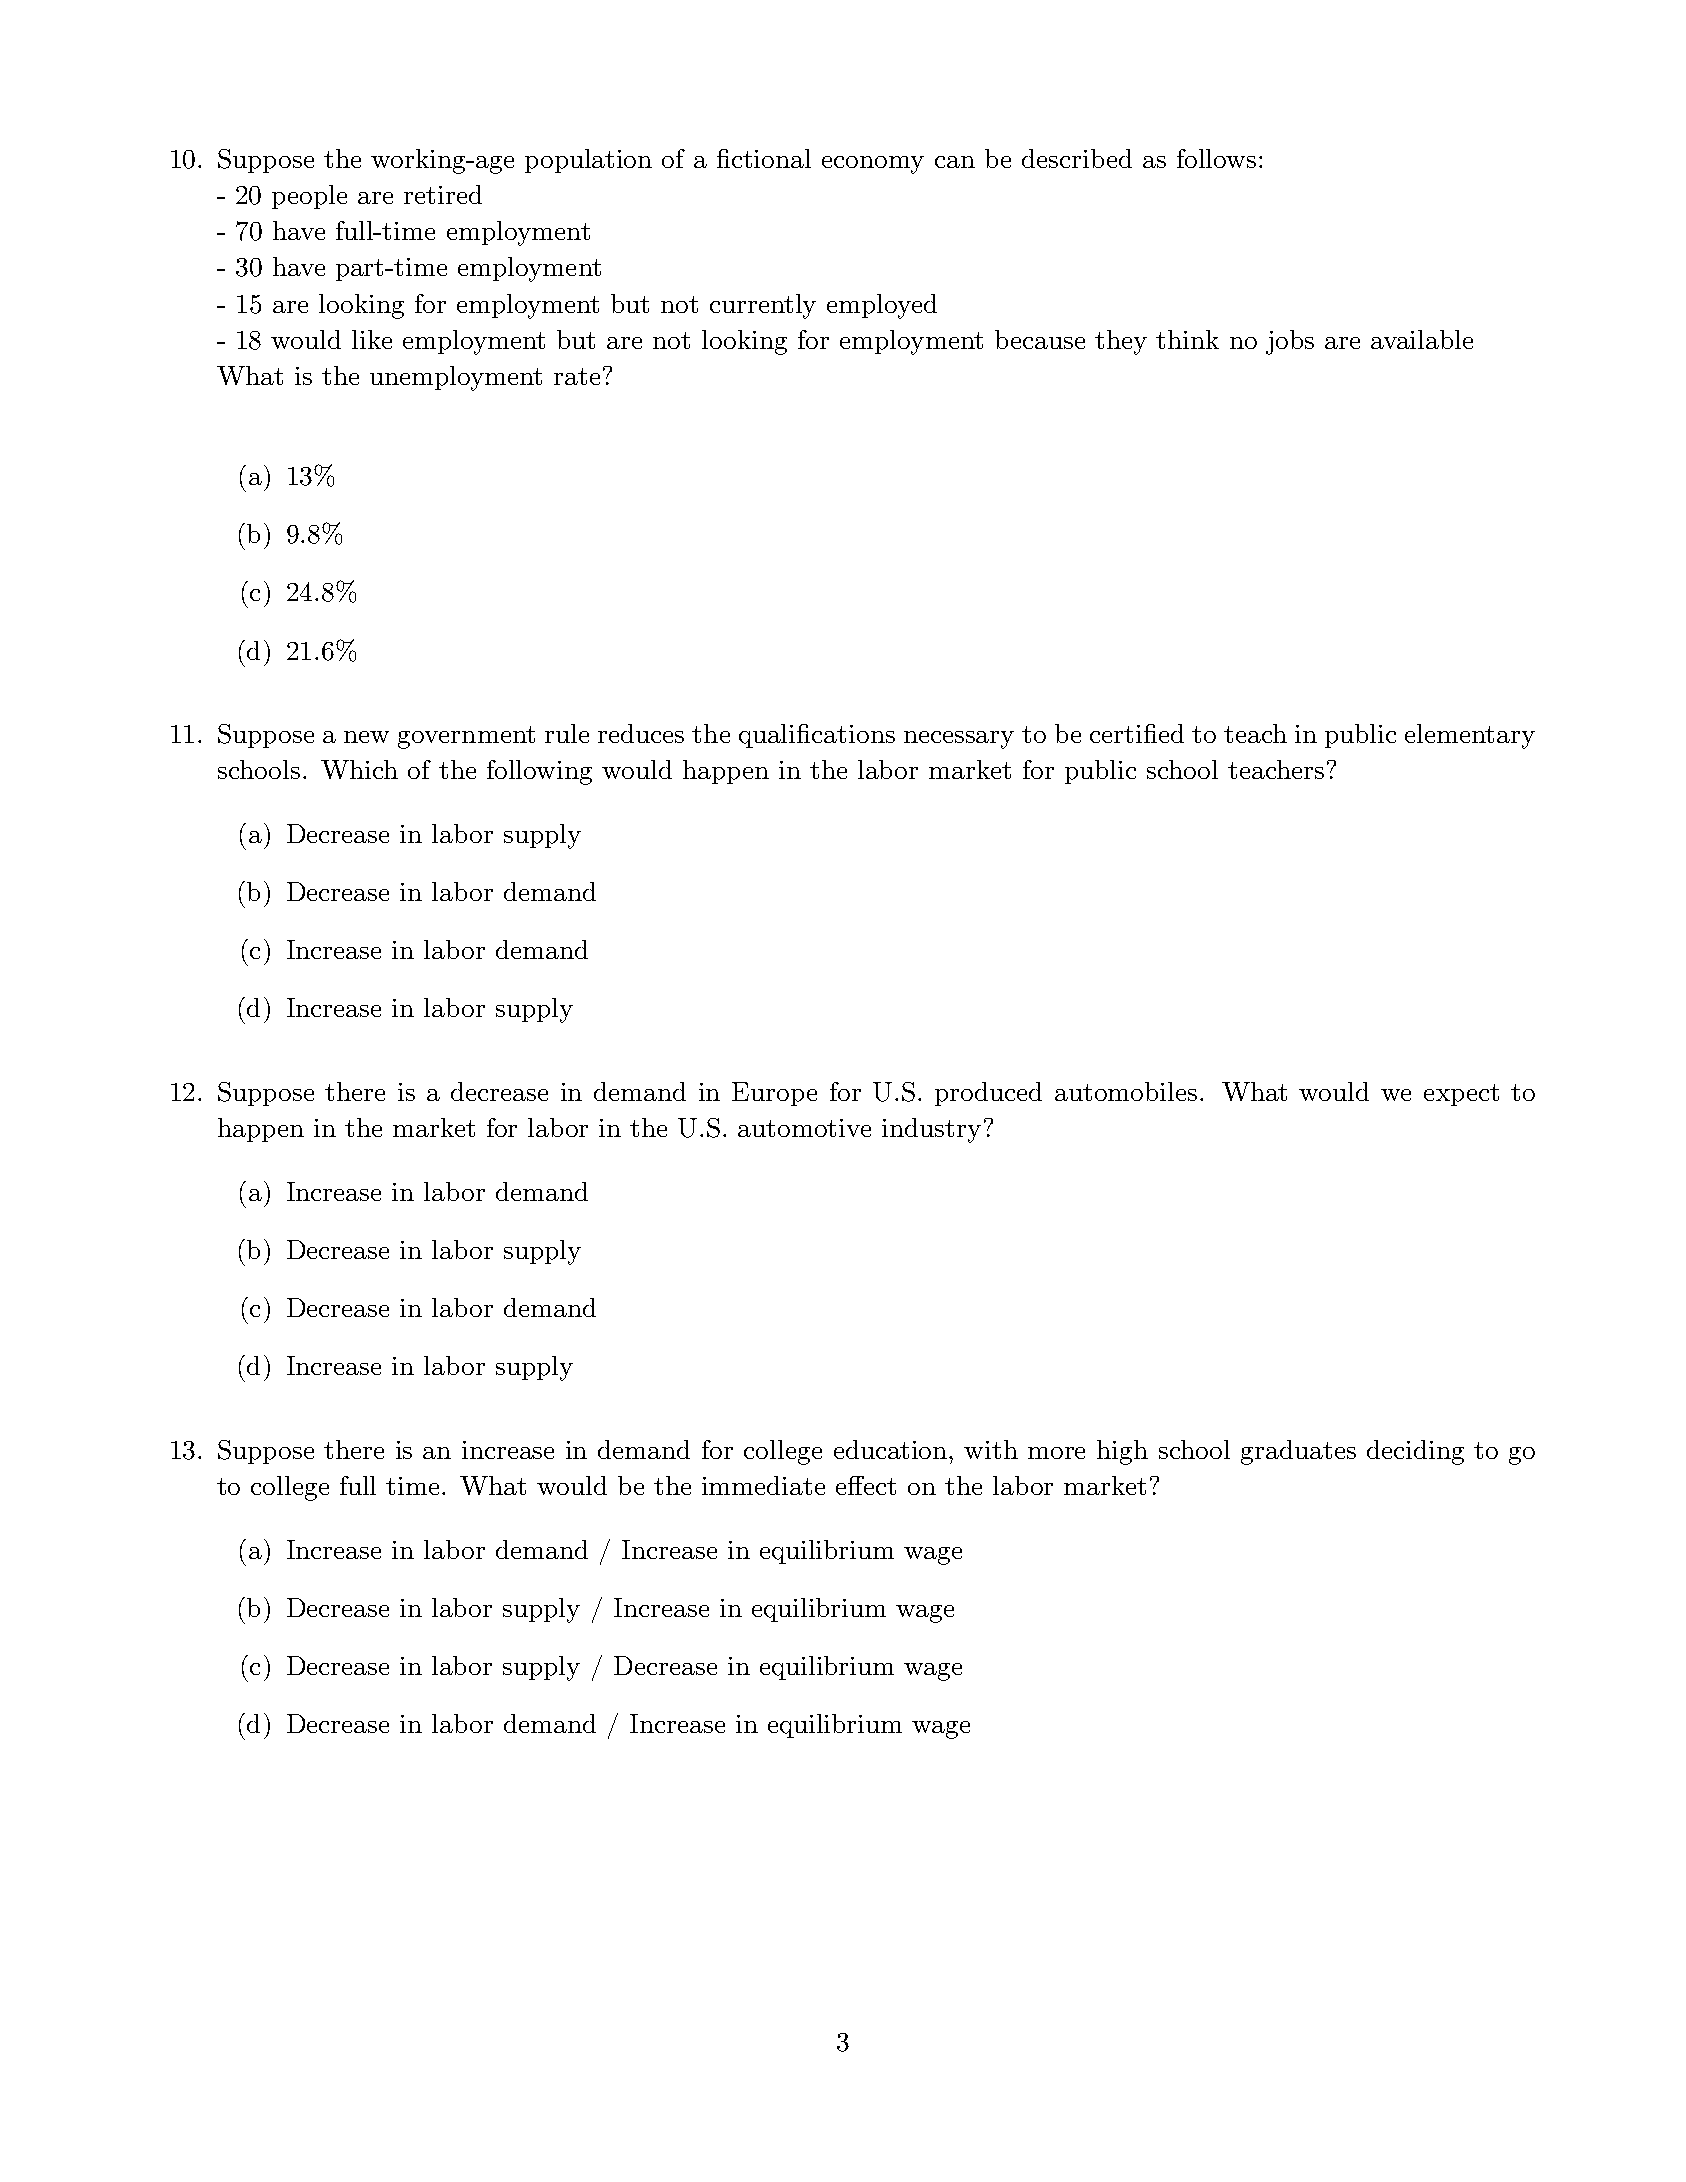 The image size is (1686, 2182). What do you see at coordinates (1461, 1095) in the screenshot?
I see `expect` at bounding box center [1461, 1095].
